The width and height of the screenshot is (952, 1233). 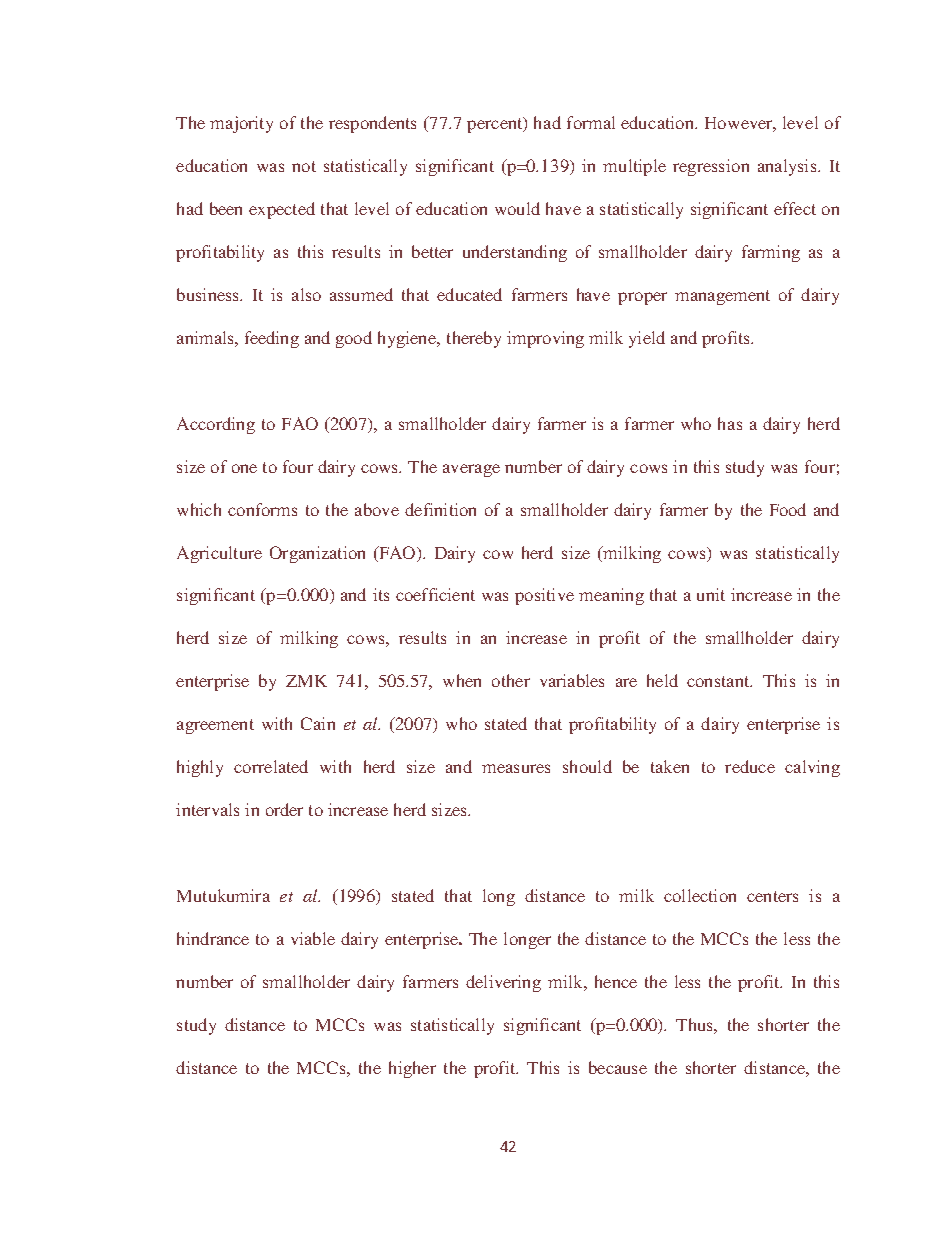 What do you see at coordinates (711, 594) in the screenshot?
I see `unit` at bounding box center [711, 594].
